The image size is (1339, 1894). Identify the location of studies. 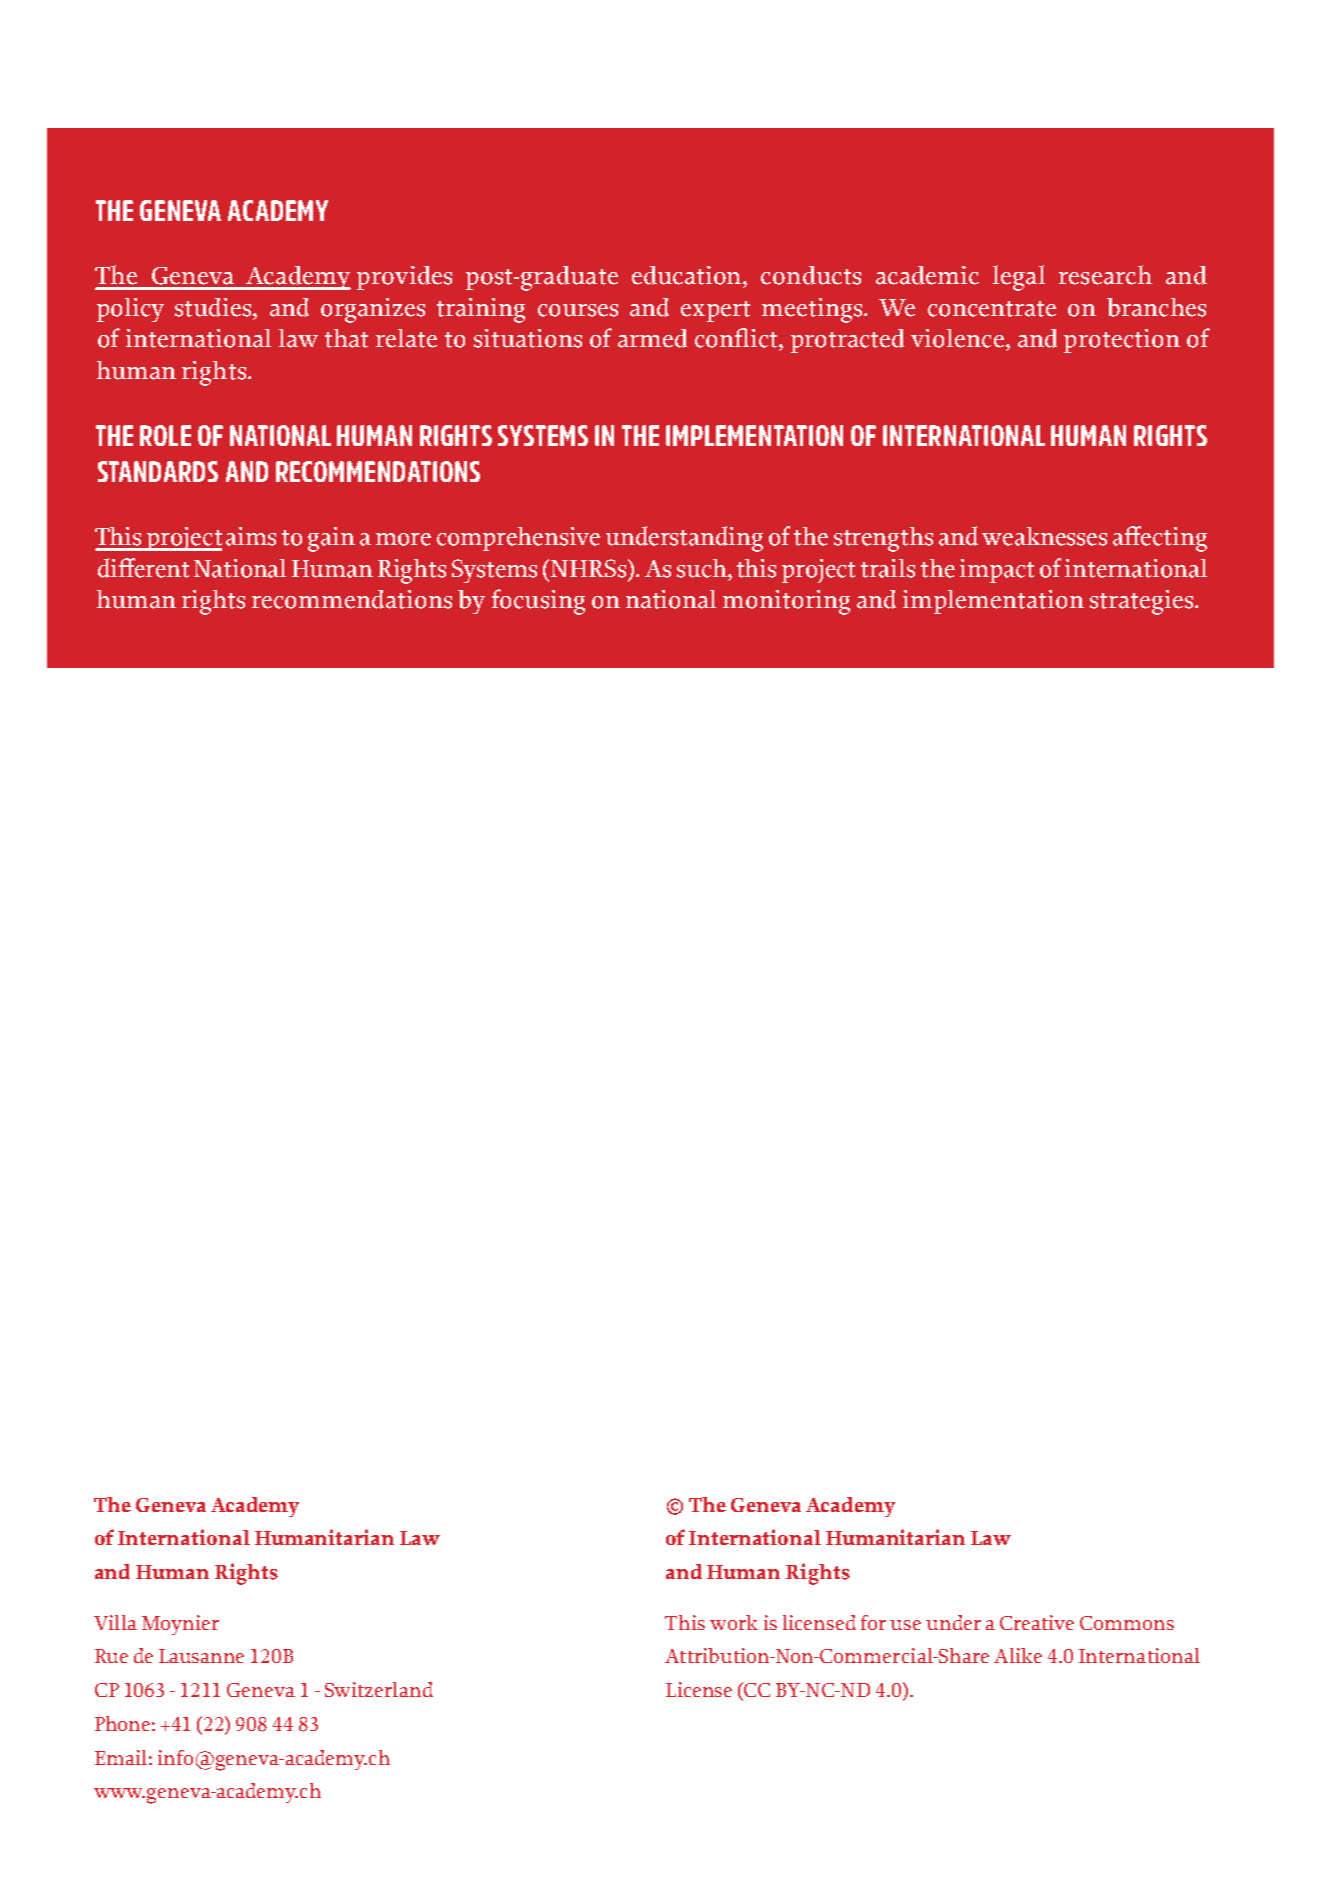
(214, 307).
